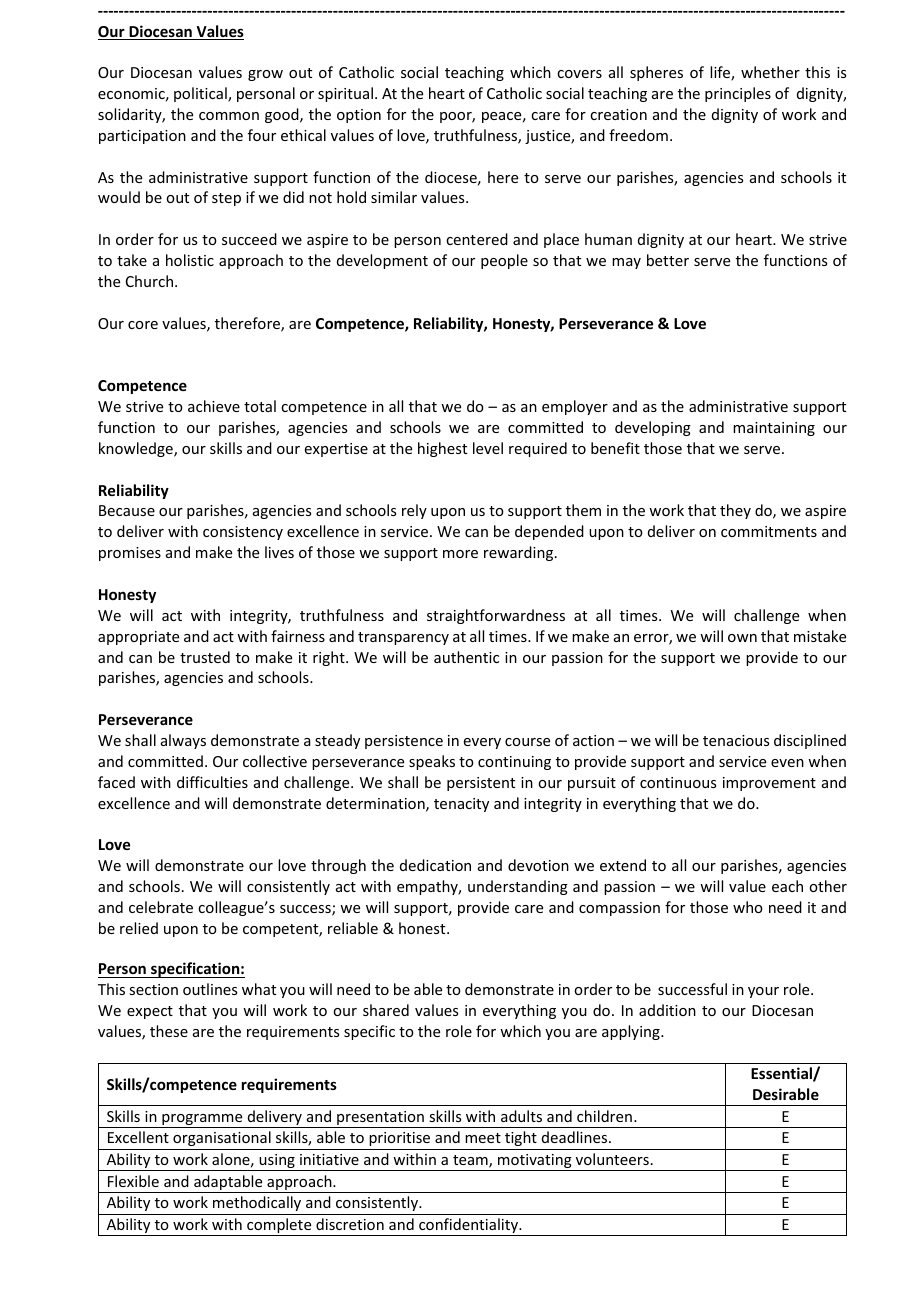 The height and width of the screenshot is (1308, 924). Describe the element at coordinates (205, 657) in the screenshot. I see `trusted` at that location.
